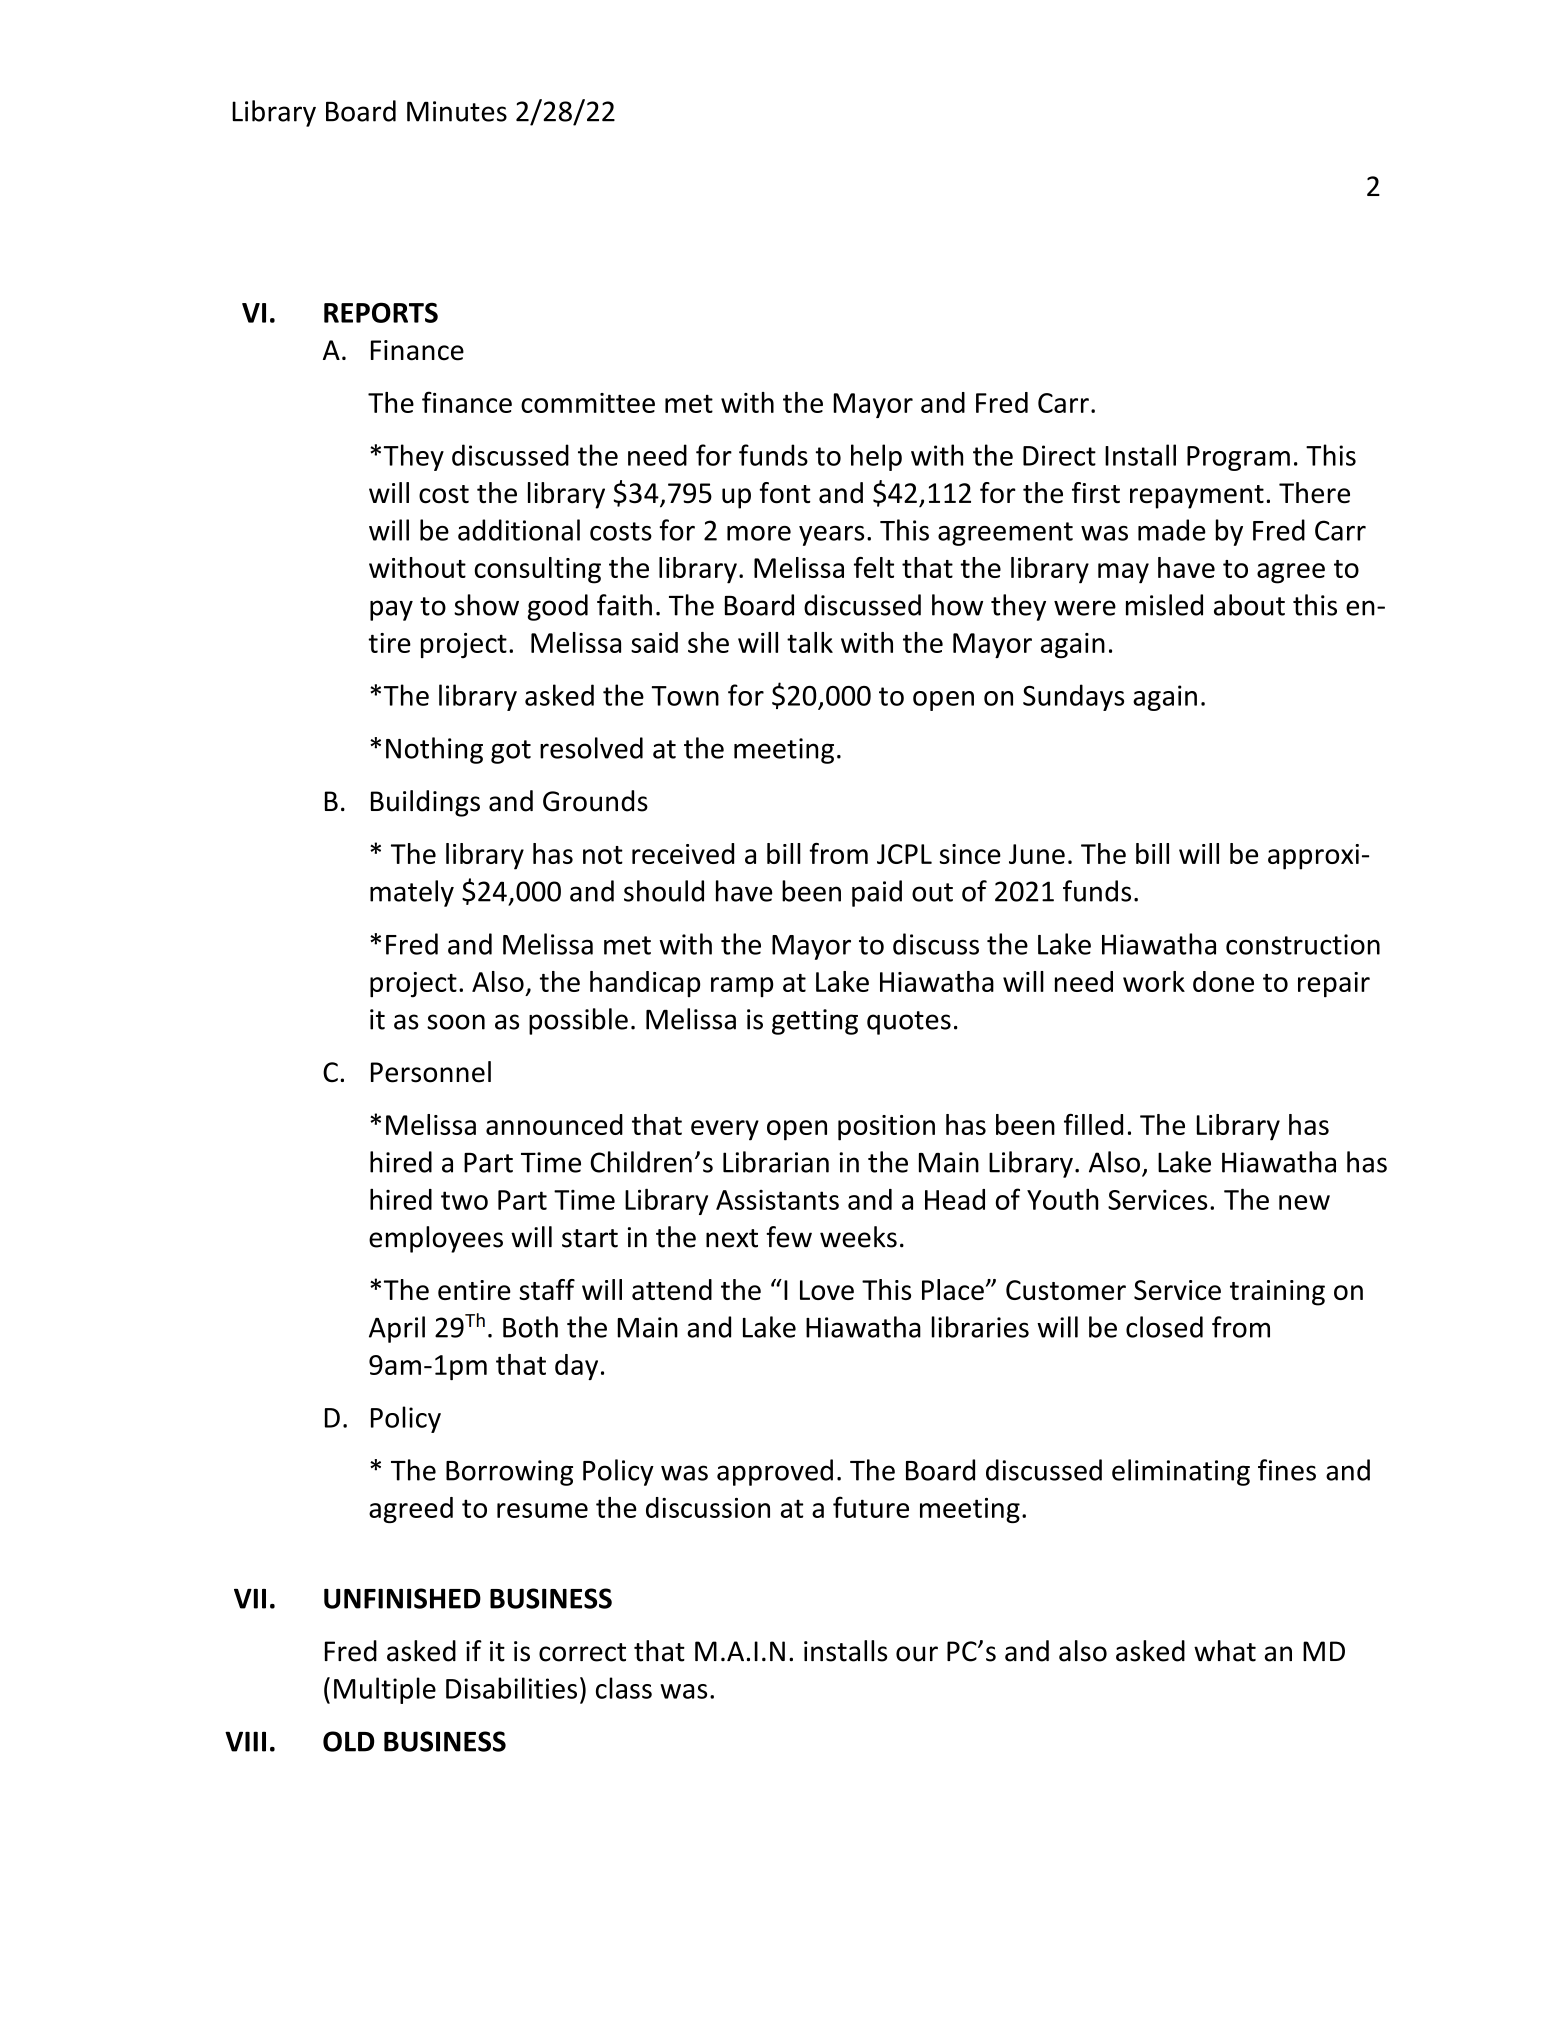  What do you see at coordinates (1164, 1327) in the document?
I see `closed` at bounding box center [1164, 1327].
